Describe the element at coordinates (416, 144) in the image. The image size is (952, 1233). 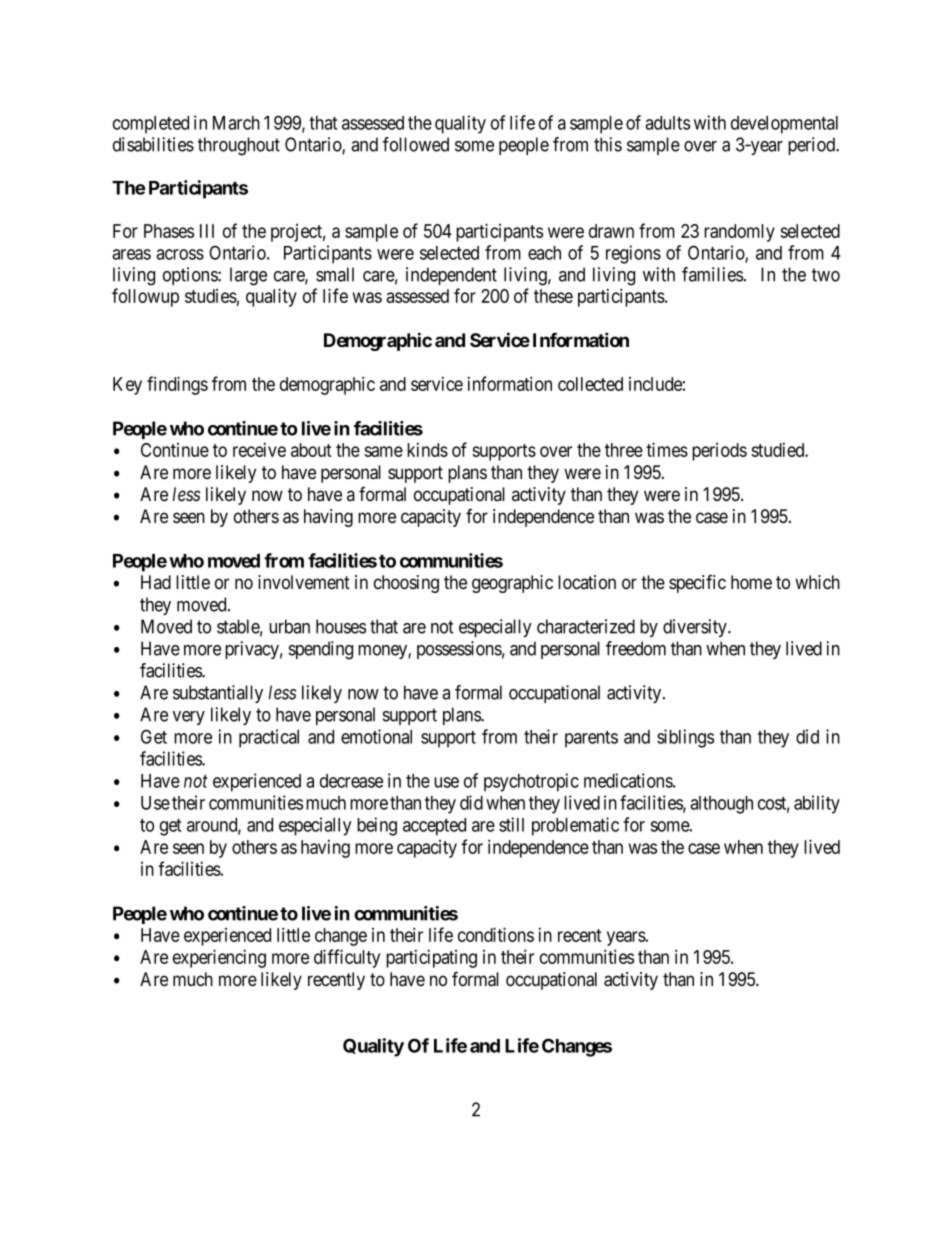
I see `followed` at that location.
